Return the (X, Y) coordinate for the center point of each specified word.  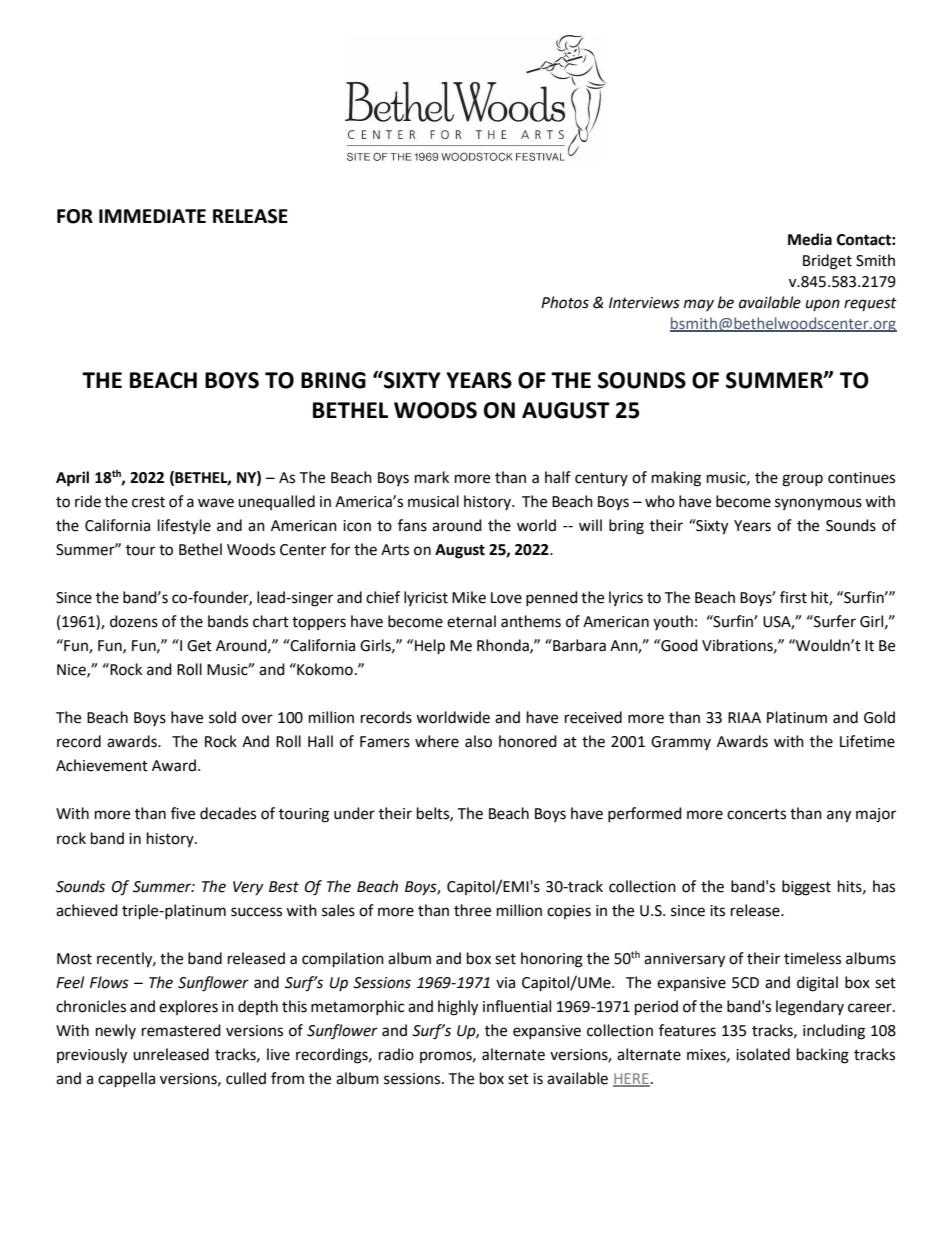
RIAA (744, 717)
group (802, 480)
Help (430, 647)
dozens (134, 621)
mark (432, 477)
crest (148, 502)
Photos (565, 302)
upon (823, 305)
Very (248, 888)
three (472, 910)
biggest (806, 888)
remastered (181, 1030)
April (72, 479)
